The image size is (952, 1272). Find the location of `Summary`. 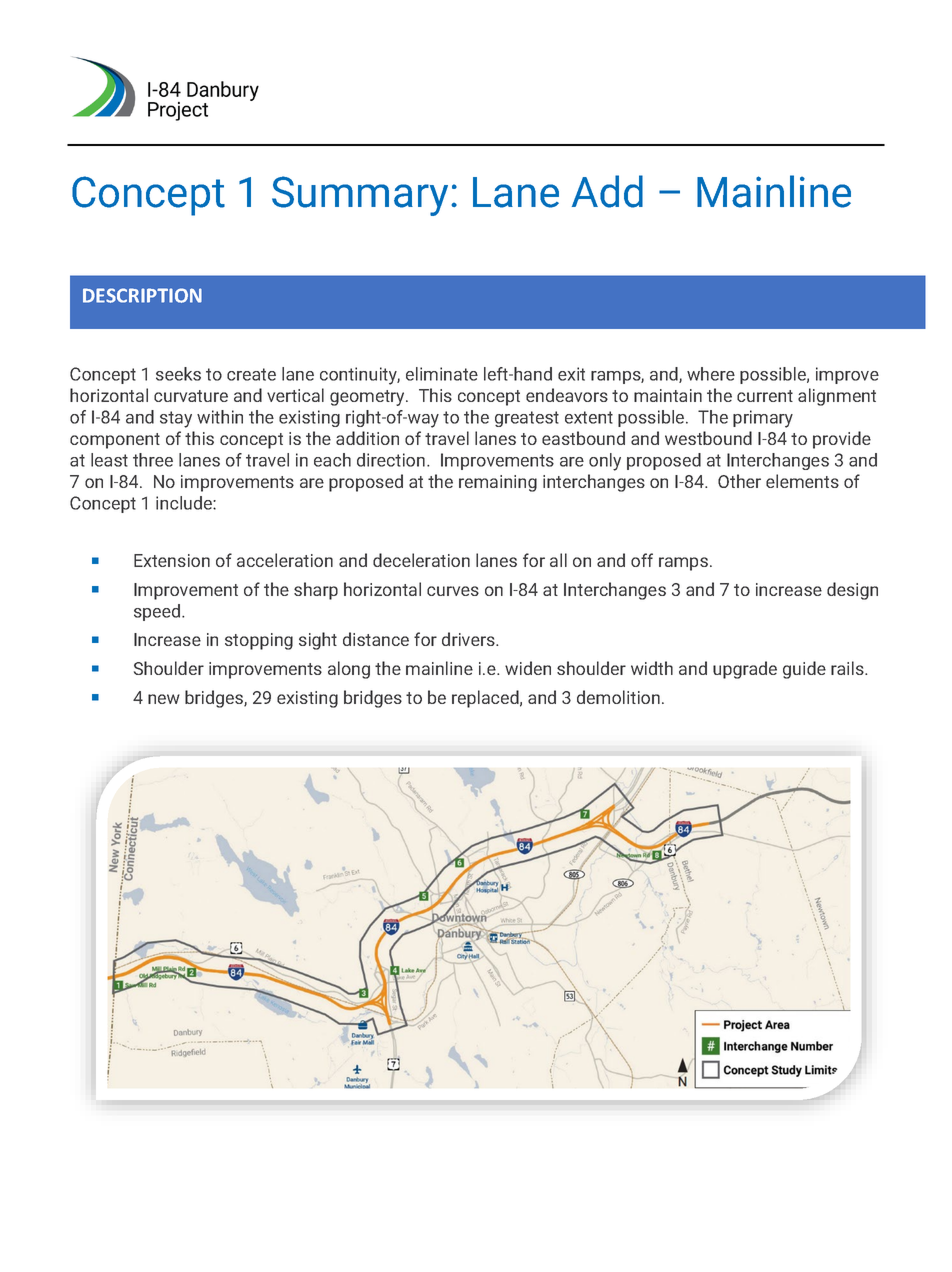

Summary is located at coordinates (360, 196).
